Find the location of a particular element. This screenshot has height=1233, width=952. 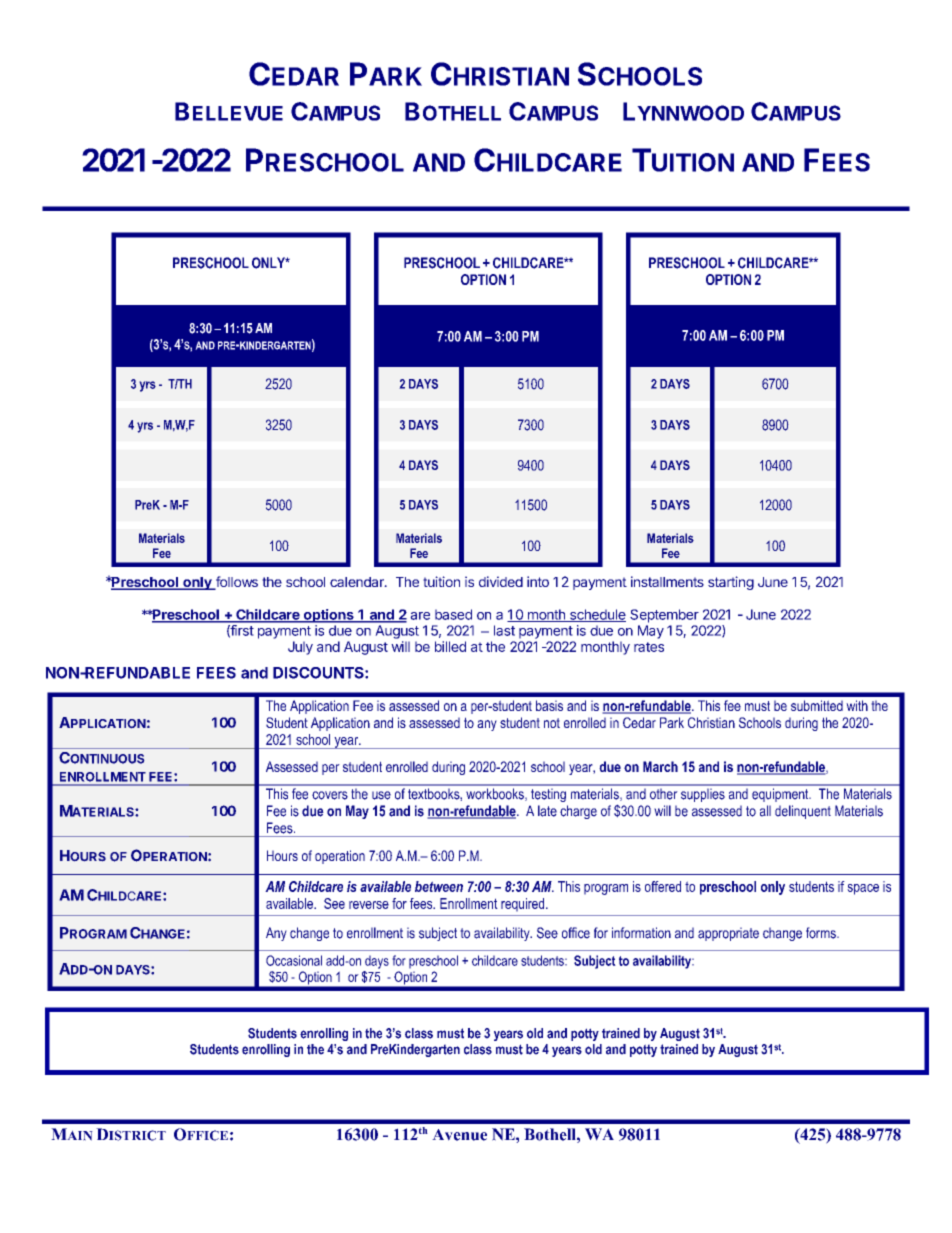

into is located at coordinates (538, 581).
